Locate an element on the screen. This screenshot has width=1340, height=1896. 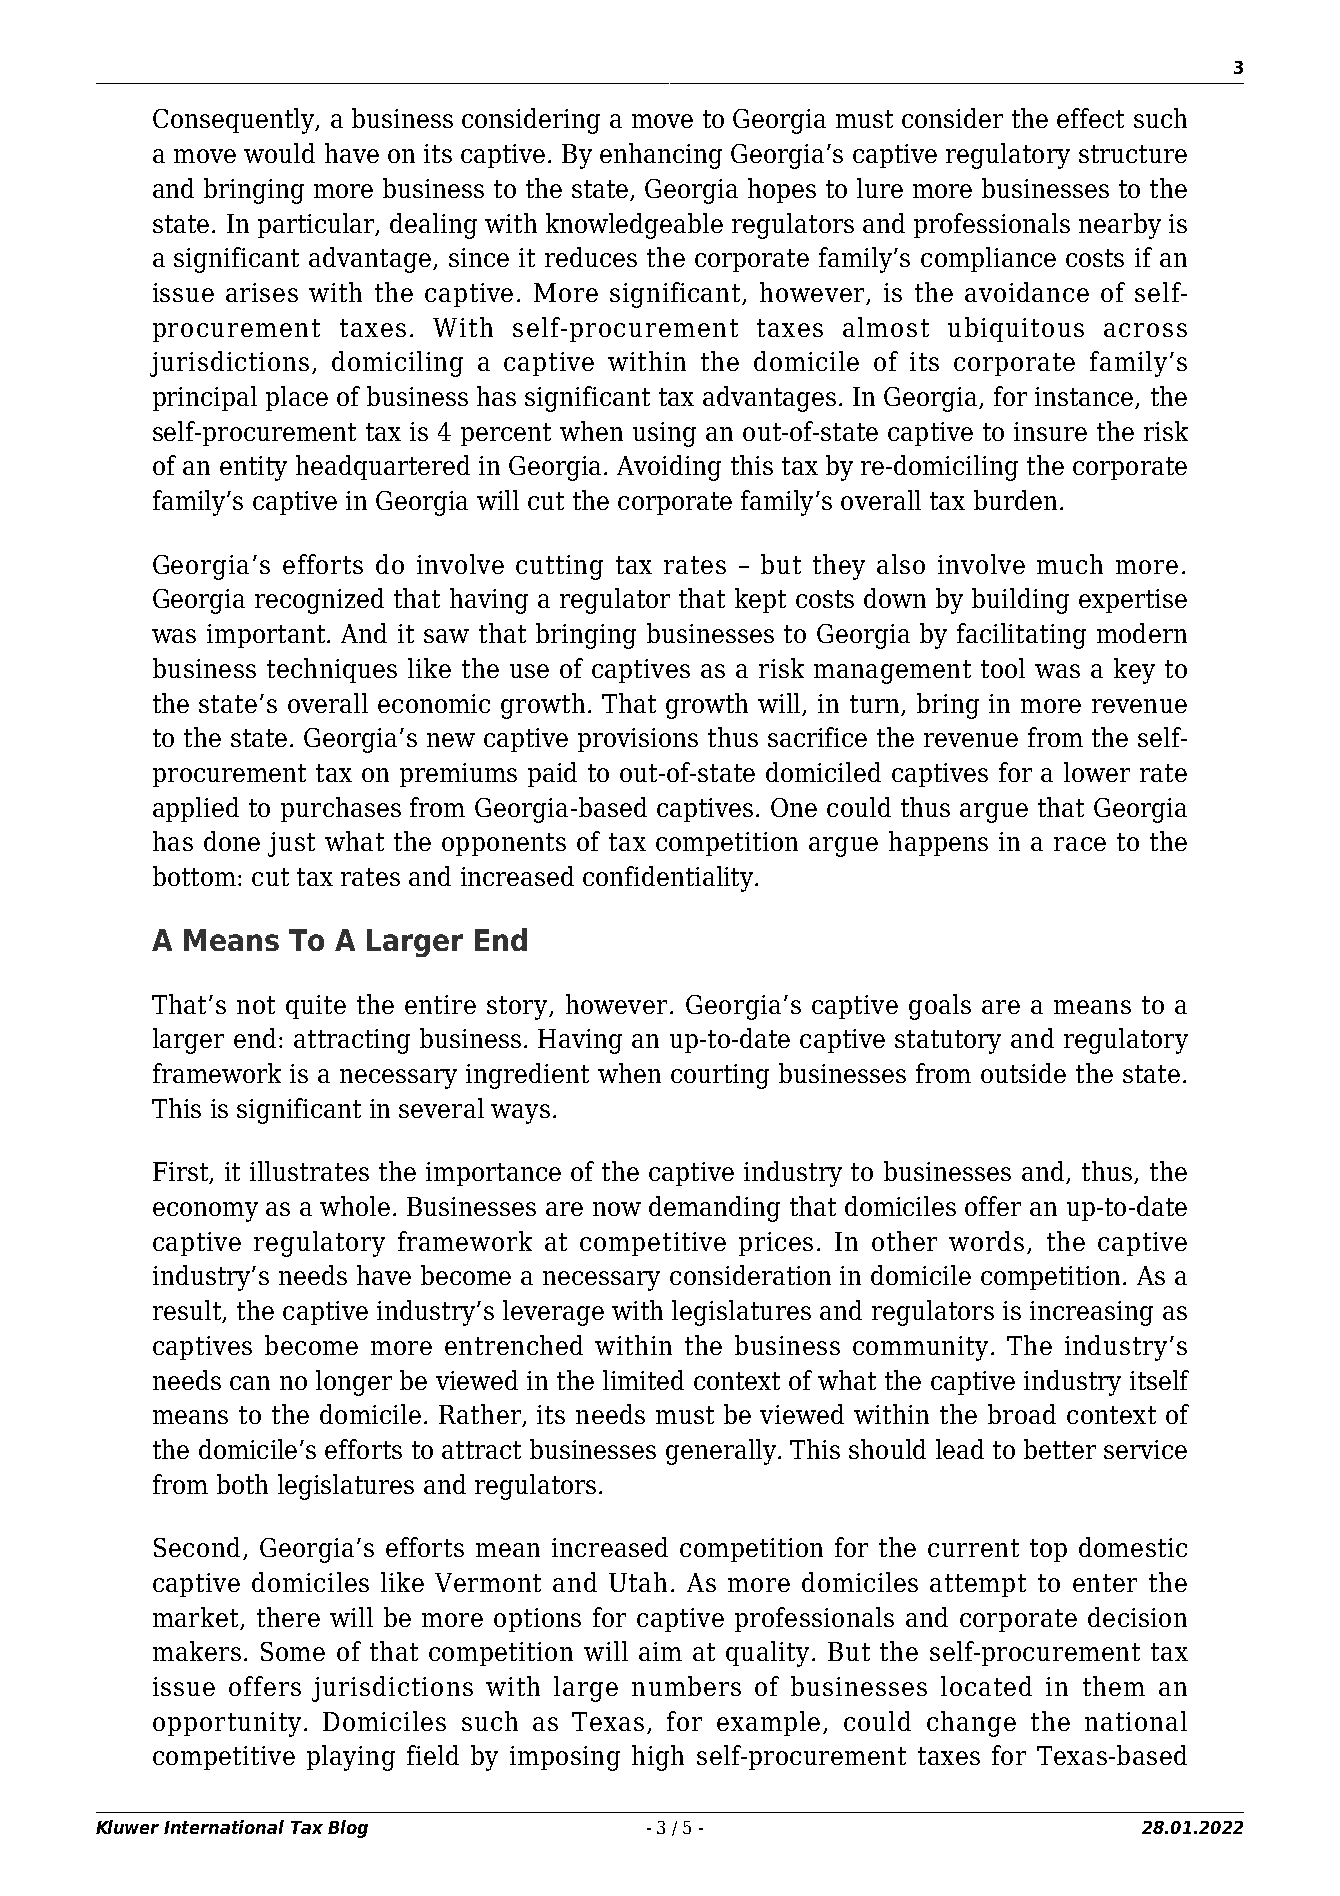
effect is located at coordinates (1090, 118).
